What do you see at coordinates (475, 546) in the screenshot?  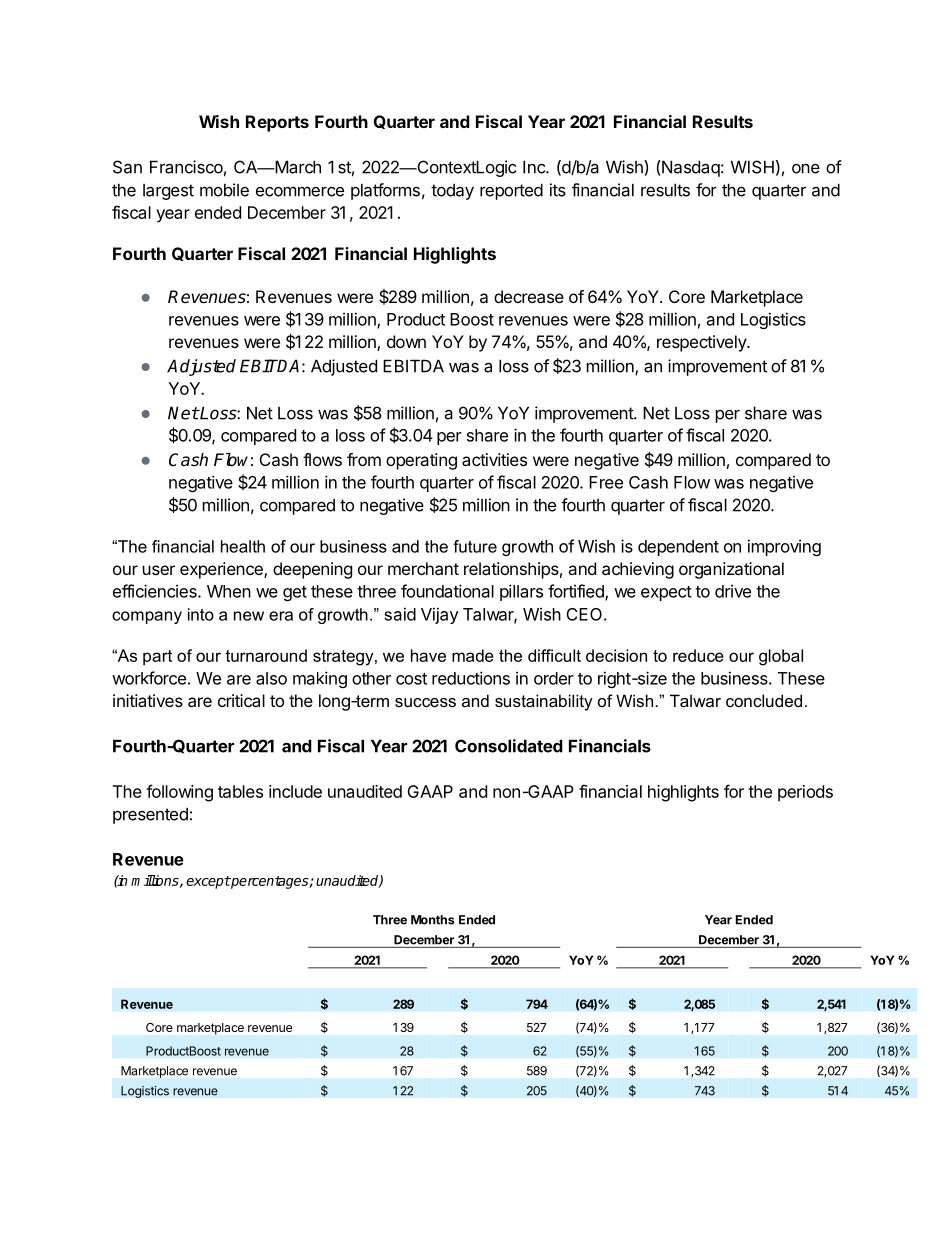 I see `future` at bounding box center [475, 546].
